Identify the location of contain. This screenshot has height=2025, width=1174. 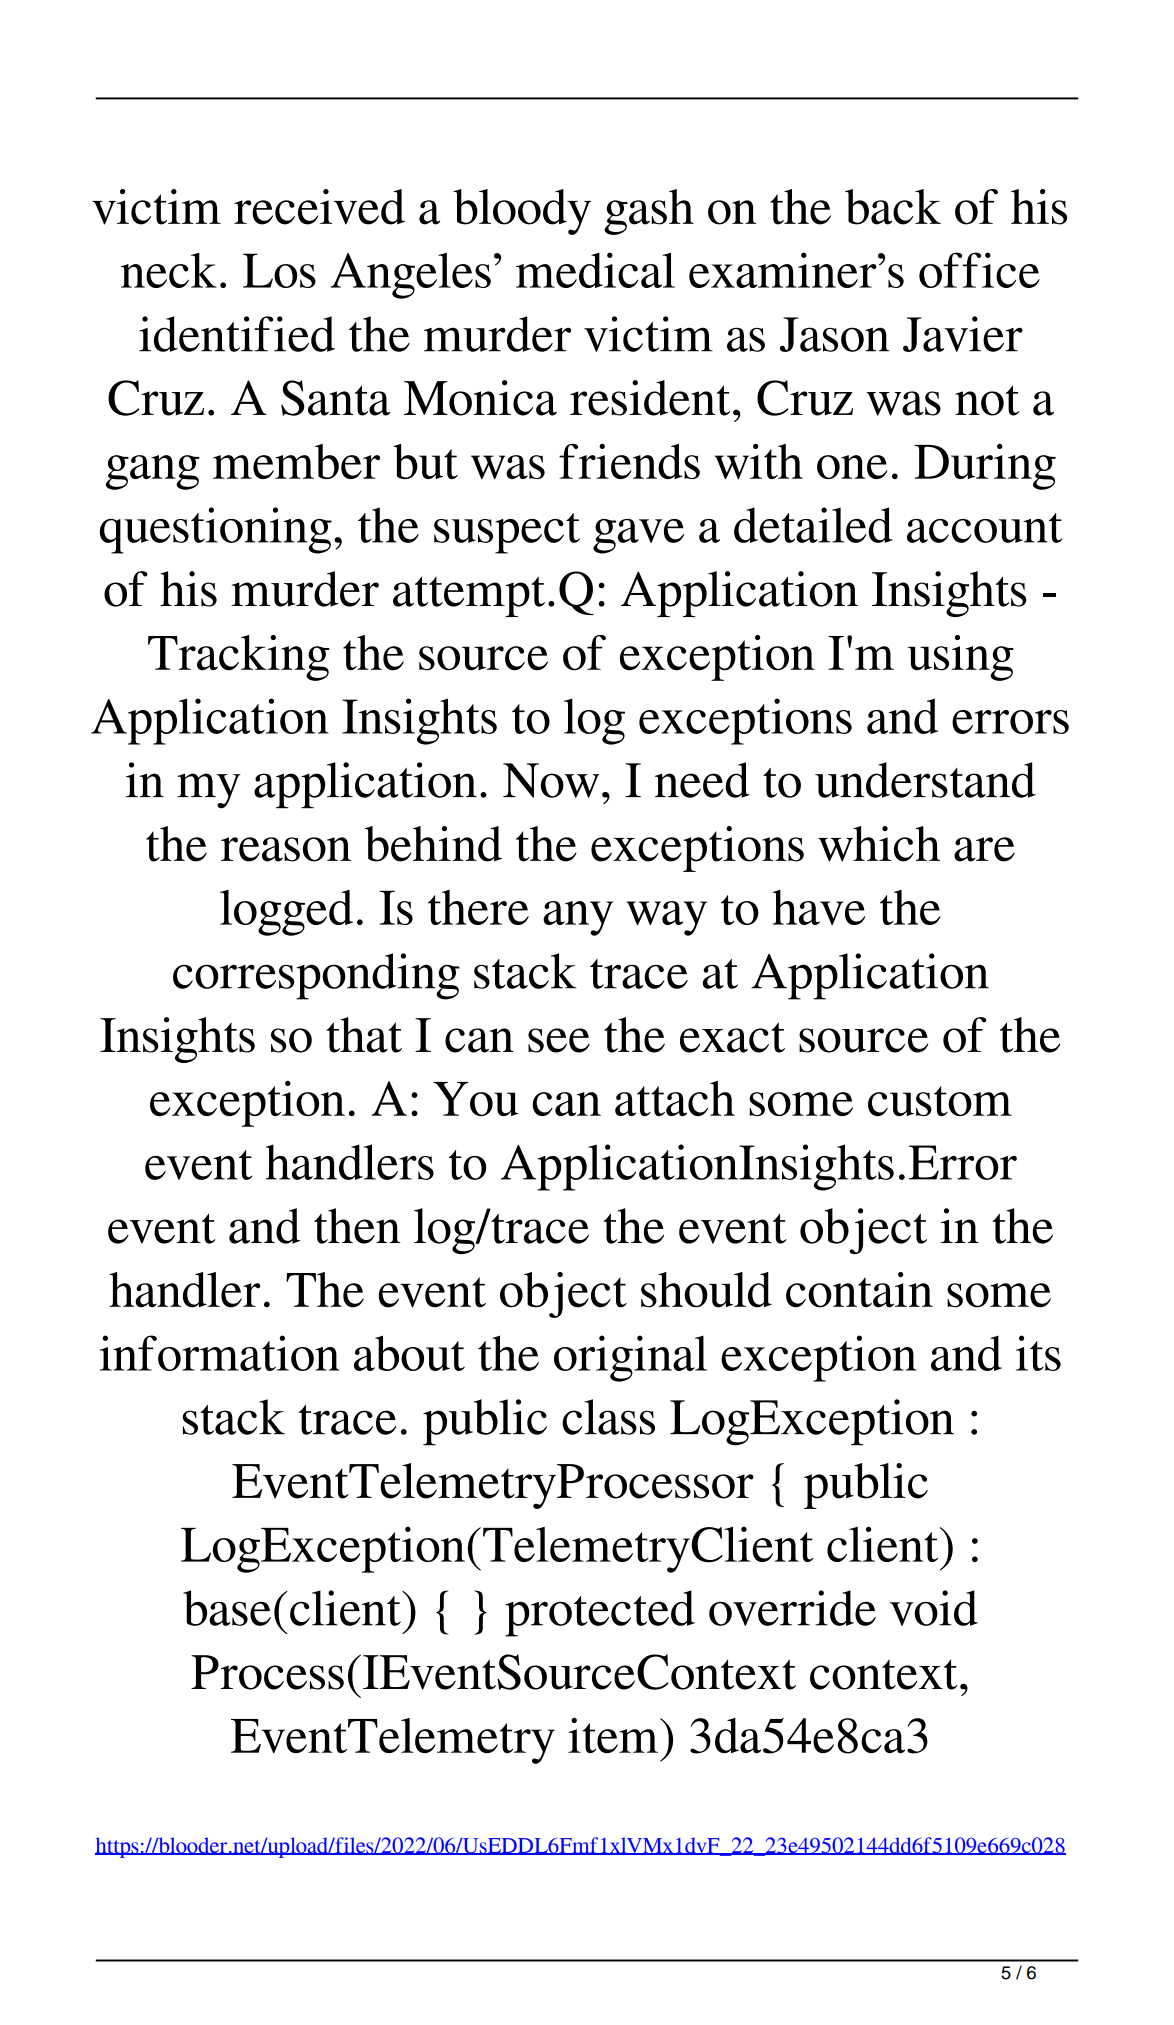
(859, 1290).
